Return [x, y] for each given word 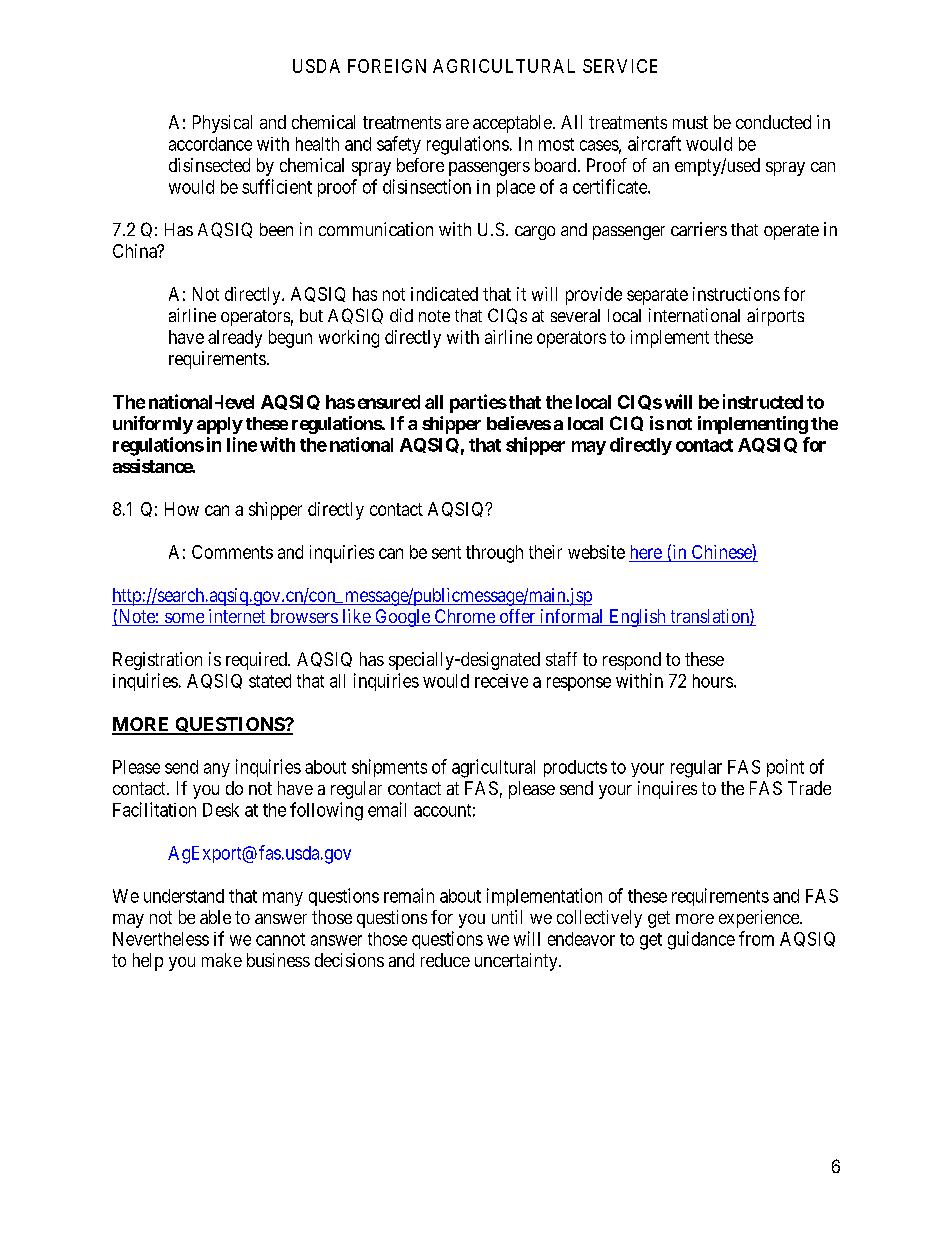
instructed [763, 401]
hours [713, 681]
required [257, 661]
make [222, 960]
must [690, 122]
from [756, 938]
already [235, 339]
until [507, 917]
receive [501, 681]
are [457, 124]
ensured [389, 402]
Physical [222, 124]
